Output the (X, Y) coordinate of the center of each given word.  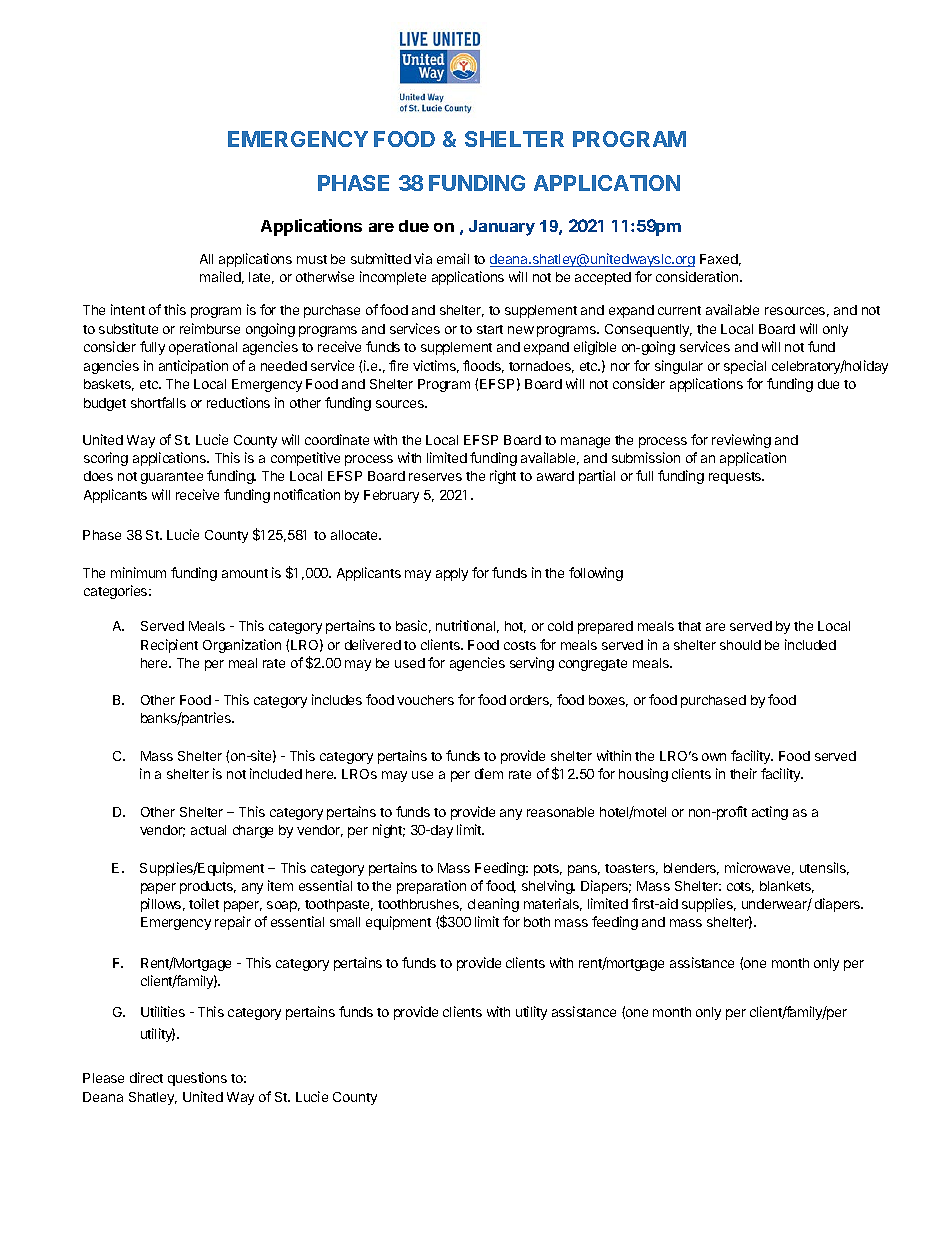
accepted (603, 278)
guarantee (172, 478)
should (740, 645)
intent (128, 309)
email (453, 258)
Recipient (169, 646)
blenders (691, 869)
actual (208, 830)
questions (197, 1079)
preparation (431, 887)
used (410, 663)
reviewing (741, 441)
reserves (435, 477)
